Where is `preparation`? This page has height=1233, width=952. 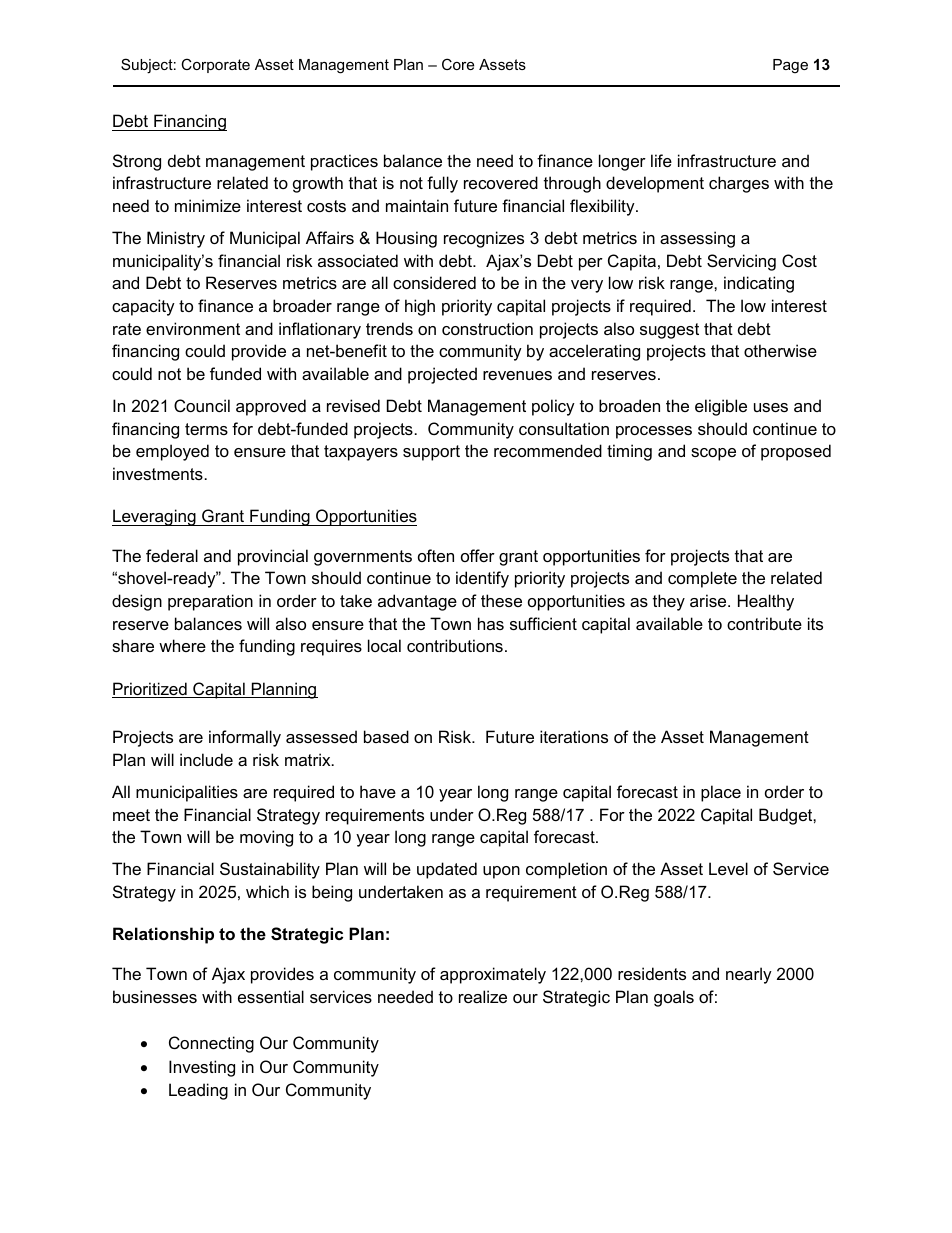 preparation is located at coordinates (210, 602).
